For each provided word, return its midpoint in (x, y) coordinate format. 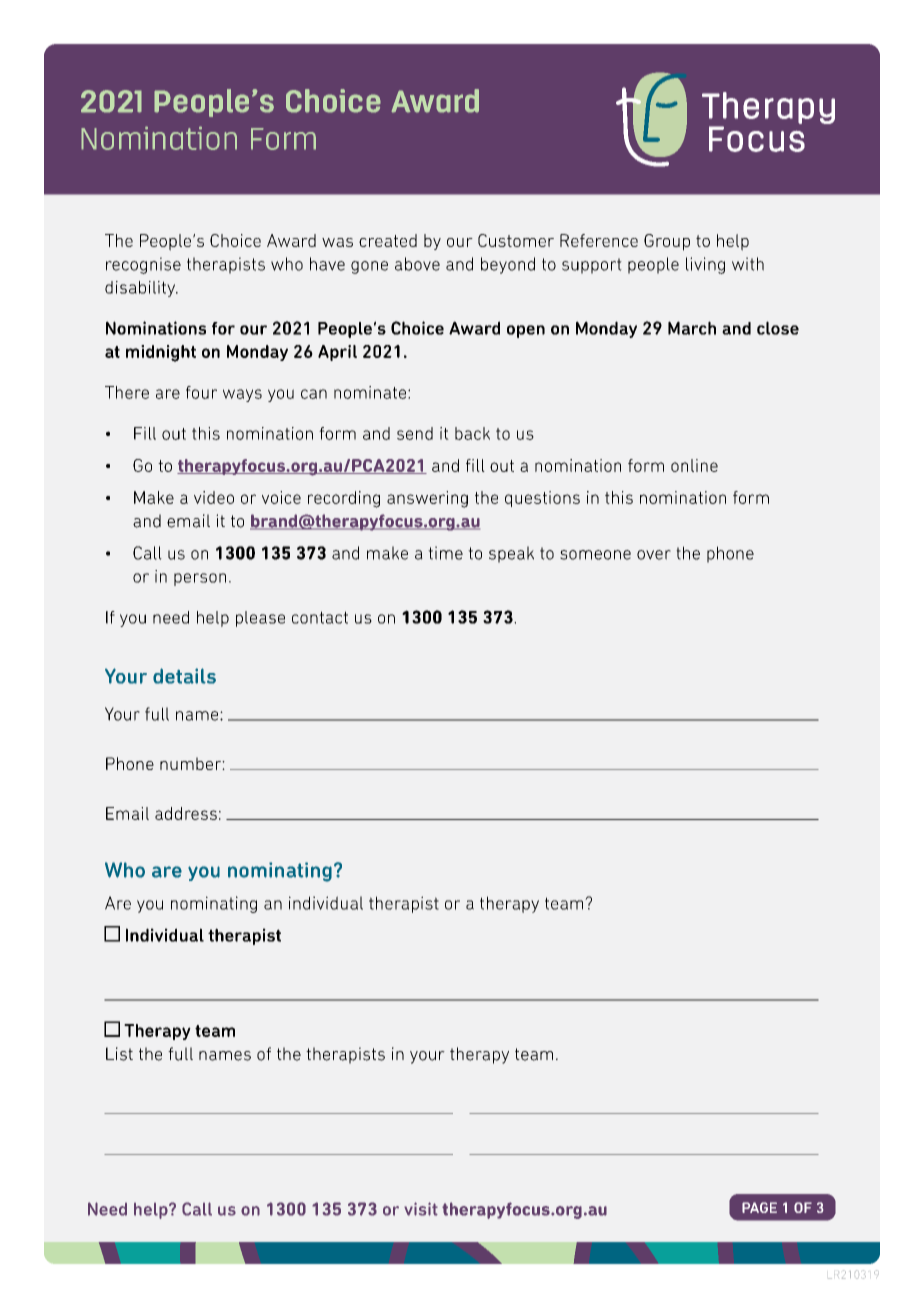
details (184, 676)
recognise (143, 265)
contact (320, 617)
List (119, 1054)
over (654, 555)
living (705, 265)
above (417, 264)
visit (421, 1209)
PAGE (759, 1207)
